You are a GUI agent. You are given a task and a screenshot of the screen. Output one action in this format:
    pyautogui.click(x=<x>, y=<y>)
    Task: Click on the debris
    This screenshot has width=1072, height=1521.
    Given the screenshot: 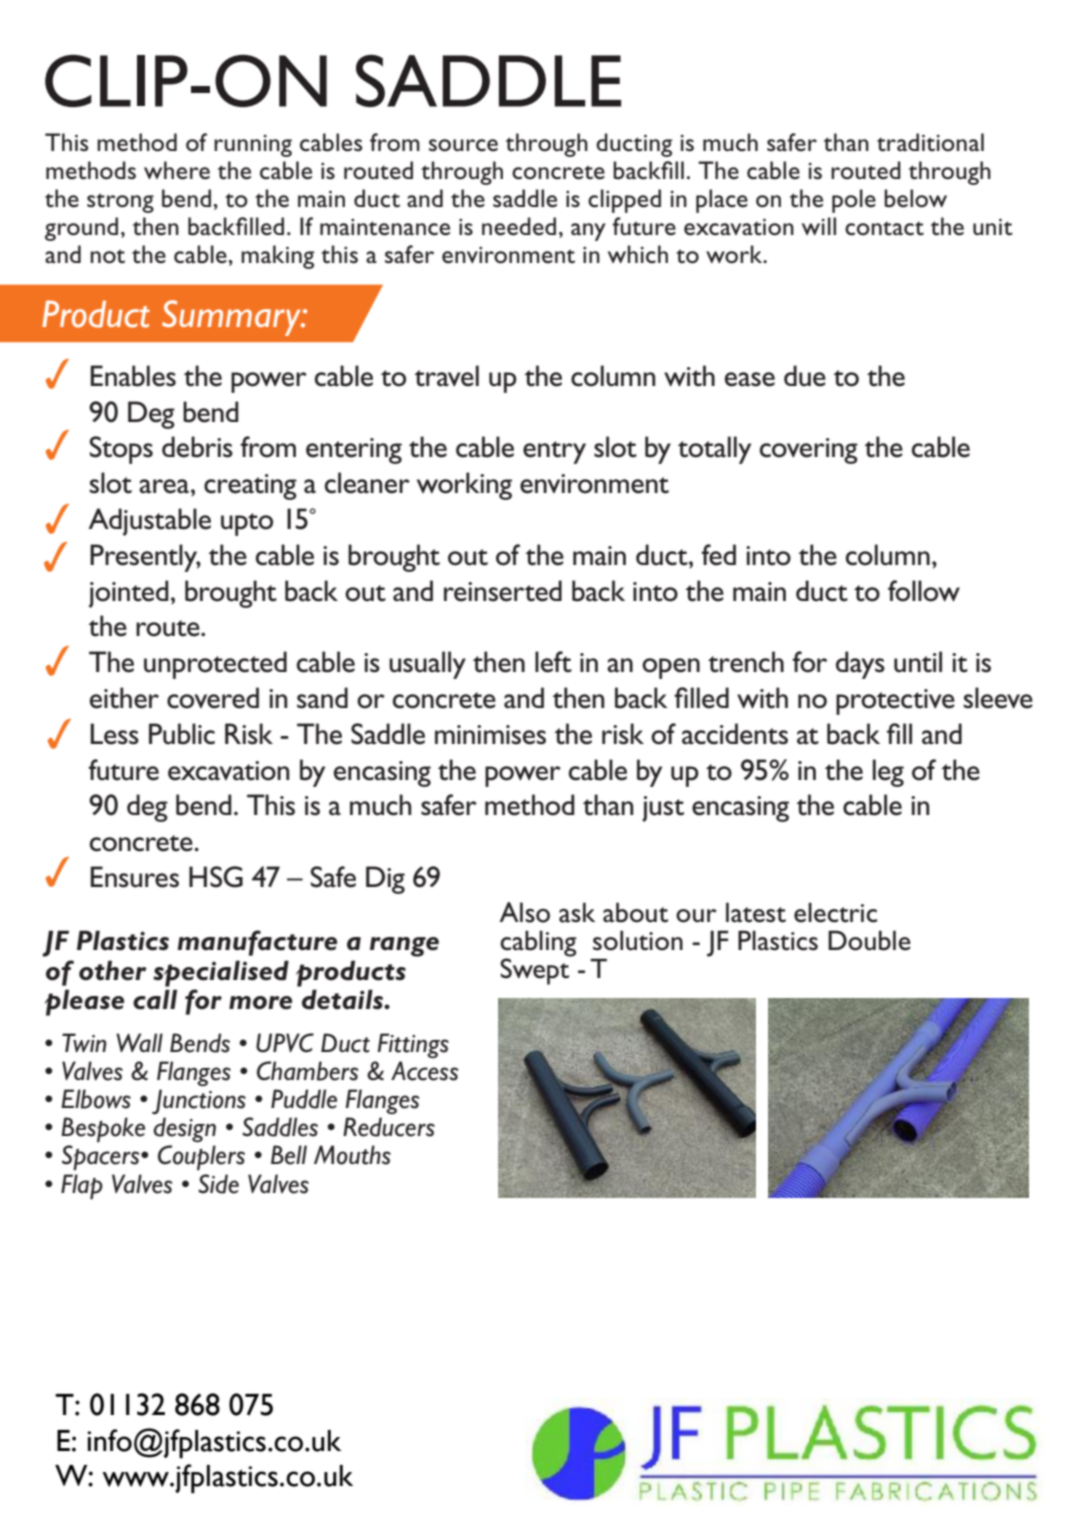 What is the action you would take?
    pyautogui.click(x=197, y=447)
